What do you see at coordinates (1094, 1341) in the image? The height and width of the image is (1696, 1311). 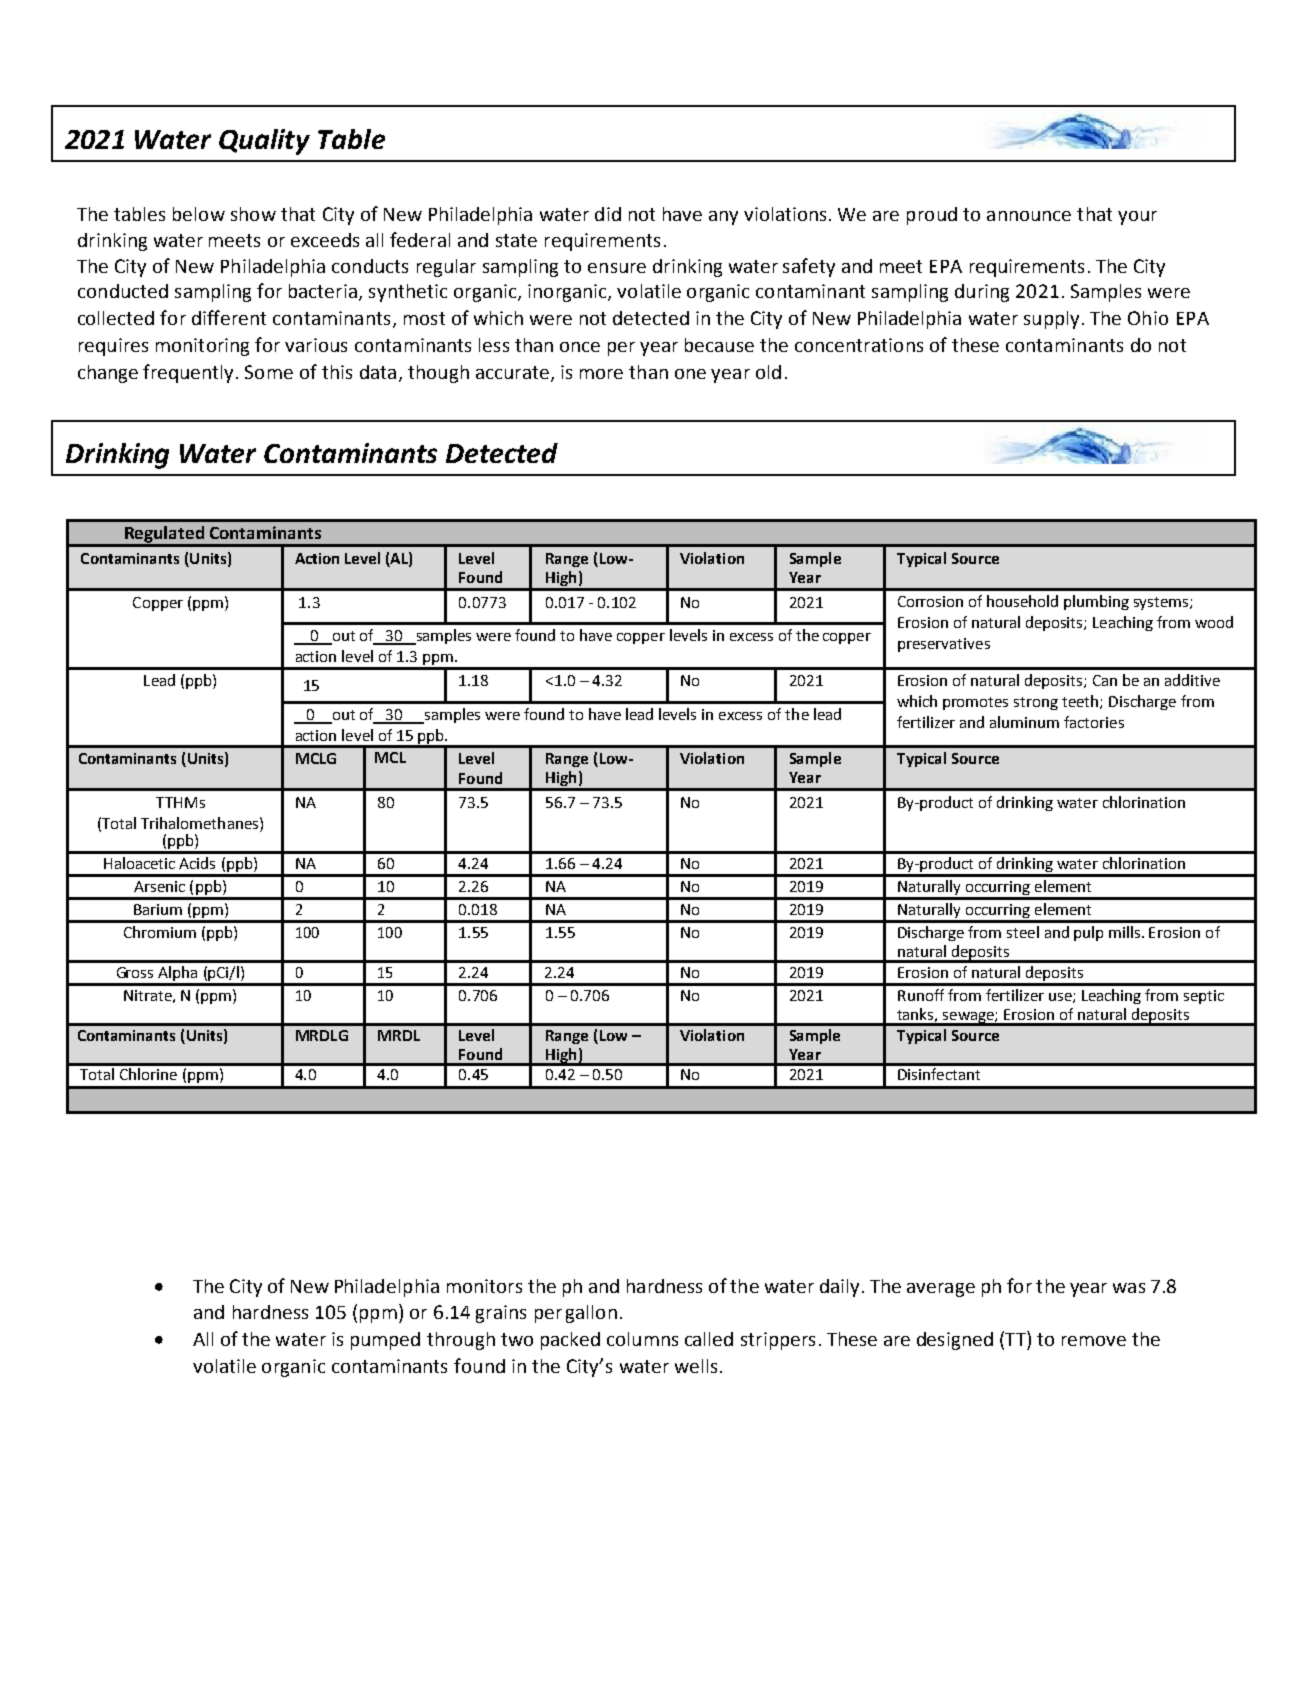 I see `remove` at bounding box center [1094, 1341].
